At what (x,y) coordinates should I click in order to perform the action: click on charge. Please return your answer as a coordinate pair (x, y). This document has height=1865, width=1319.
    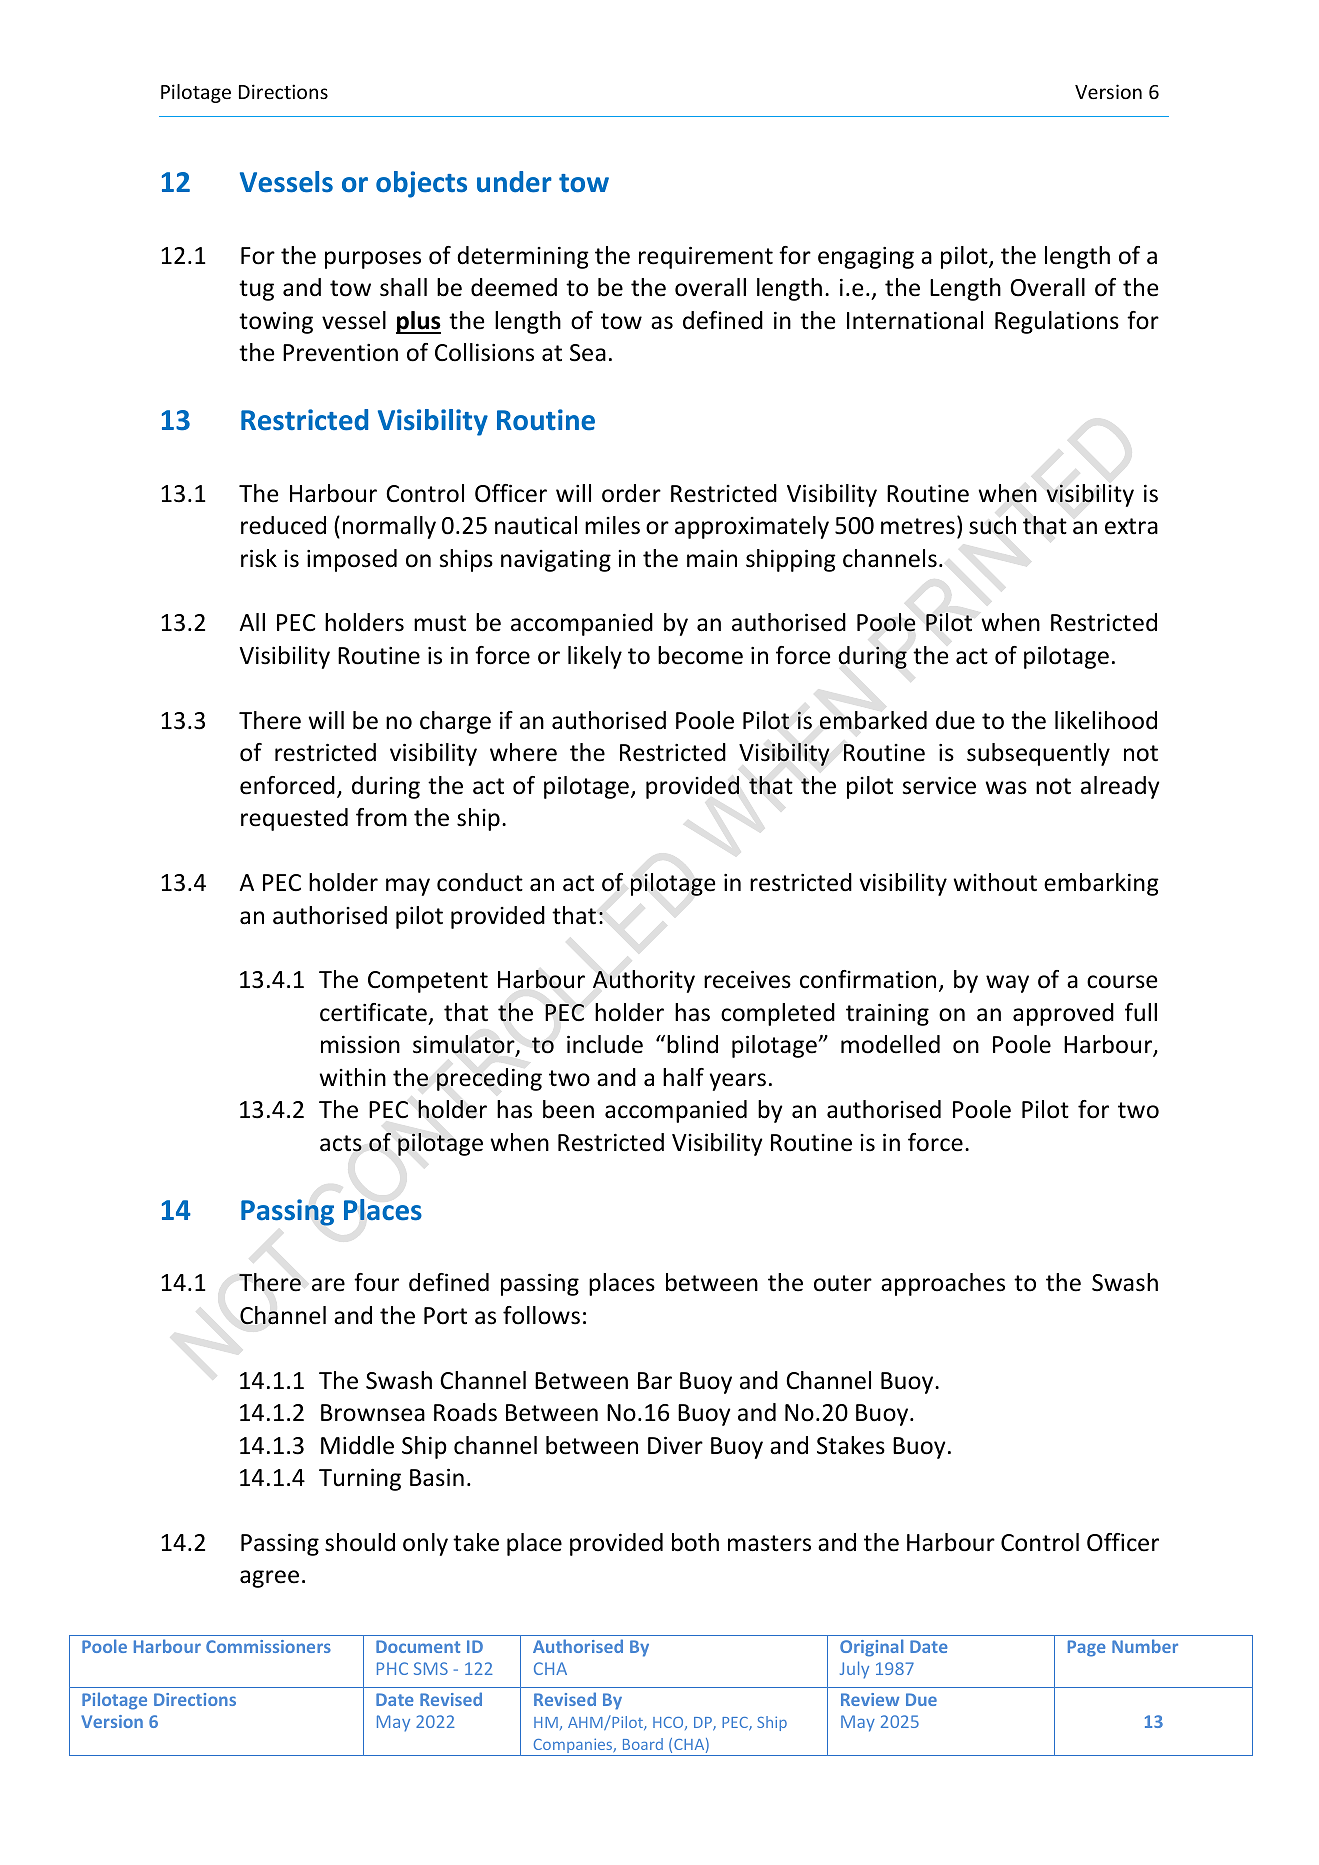
    Looking at the image, I should click on (455, 722).
